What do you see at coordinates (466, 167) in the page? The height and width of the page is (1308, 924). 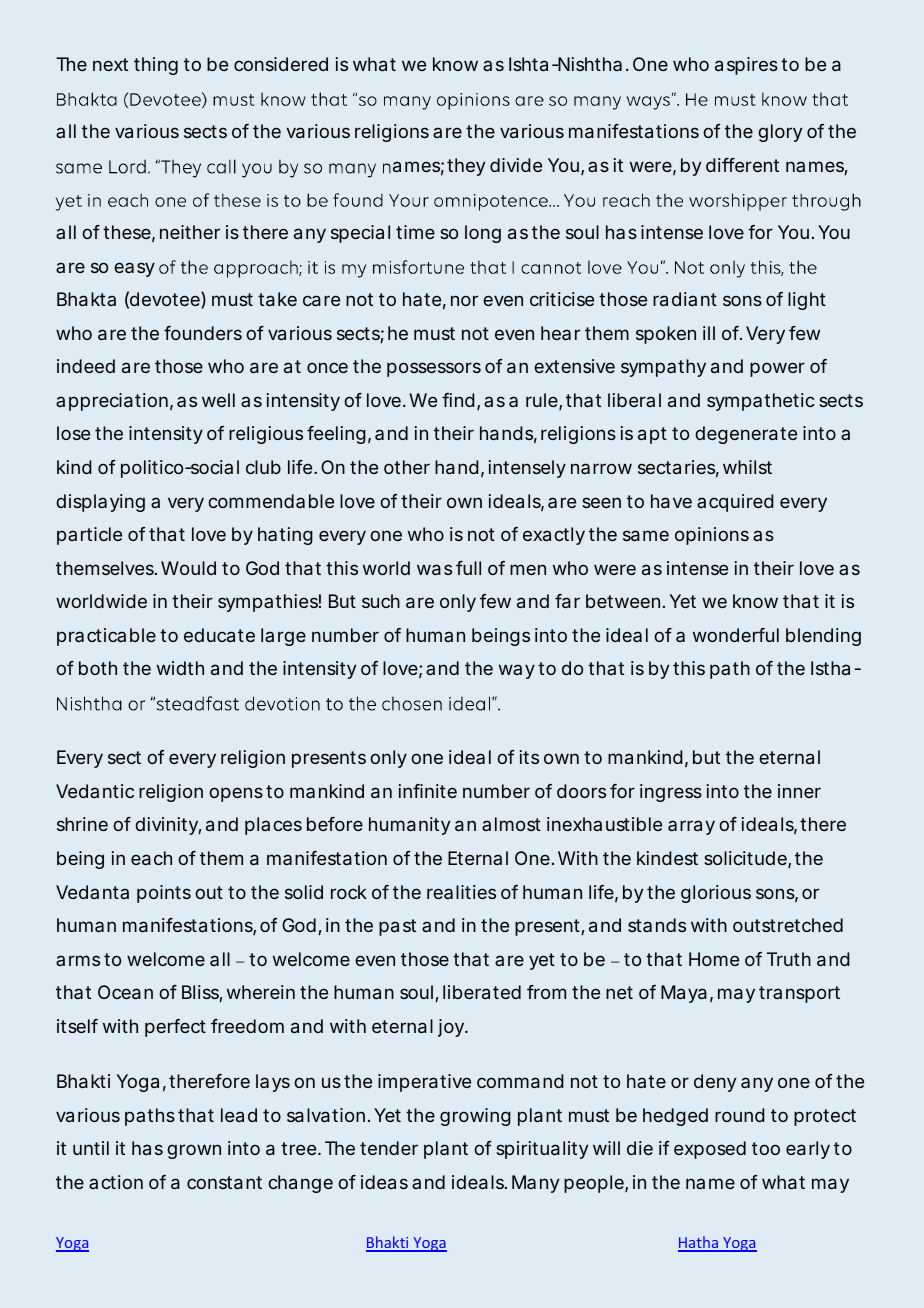 I see `they` at bounding box center [466, 167].
